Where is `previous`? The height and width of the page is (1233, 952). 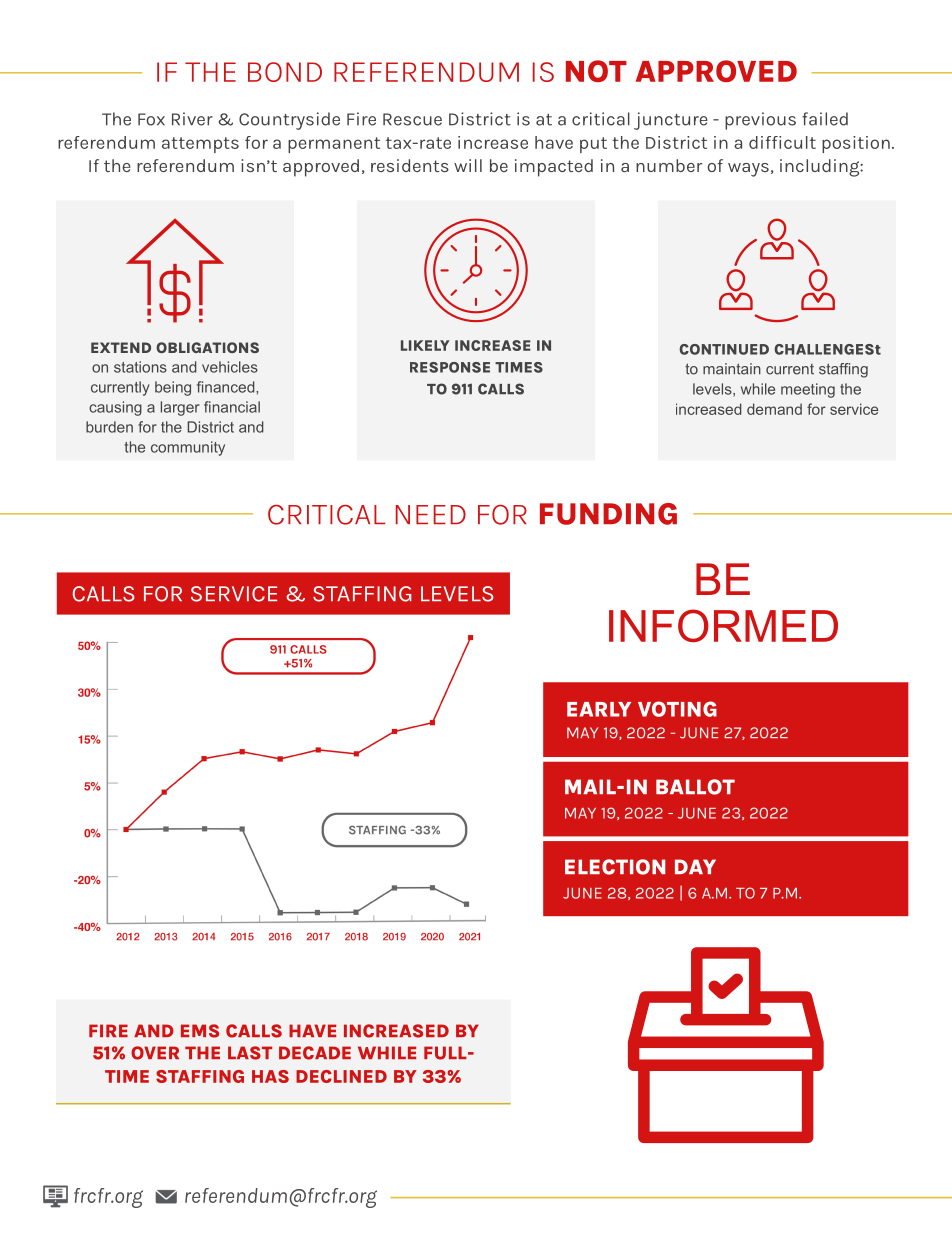 previous is located at coordinates (760, 121).
